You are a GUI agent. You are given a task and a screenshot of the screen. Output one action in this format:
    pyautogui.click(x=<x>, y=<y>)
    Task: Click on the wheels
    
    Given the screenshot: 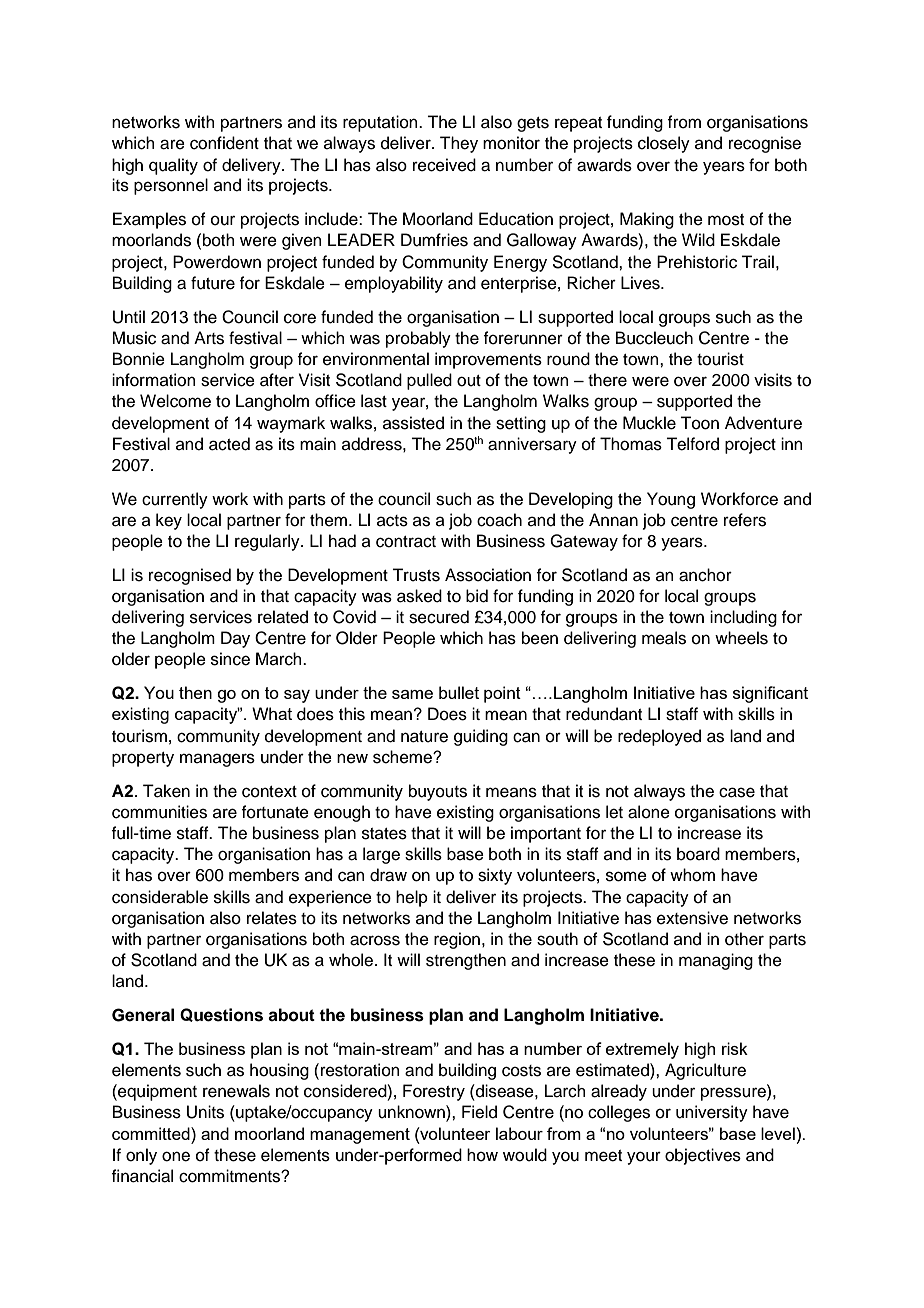 What is the action you would take?
    pyautogui.click(x=741, y=638)
